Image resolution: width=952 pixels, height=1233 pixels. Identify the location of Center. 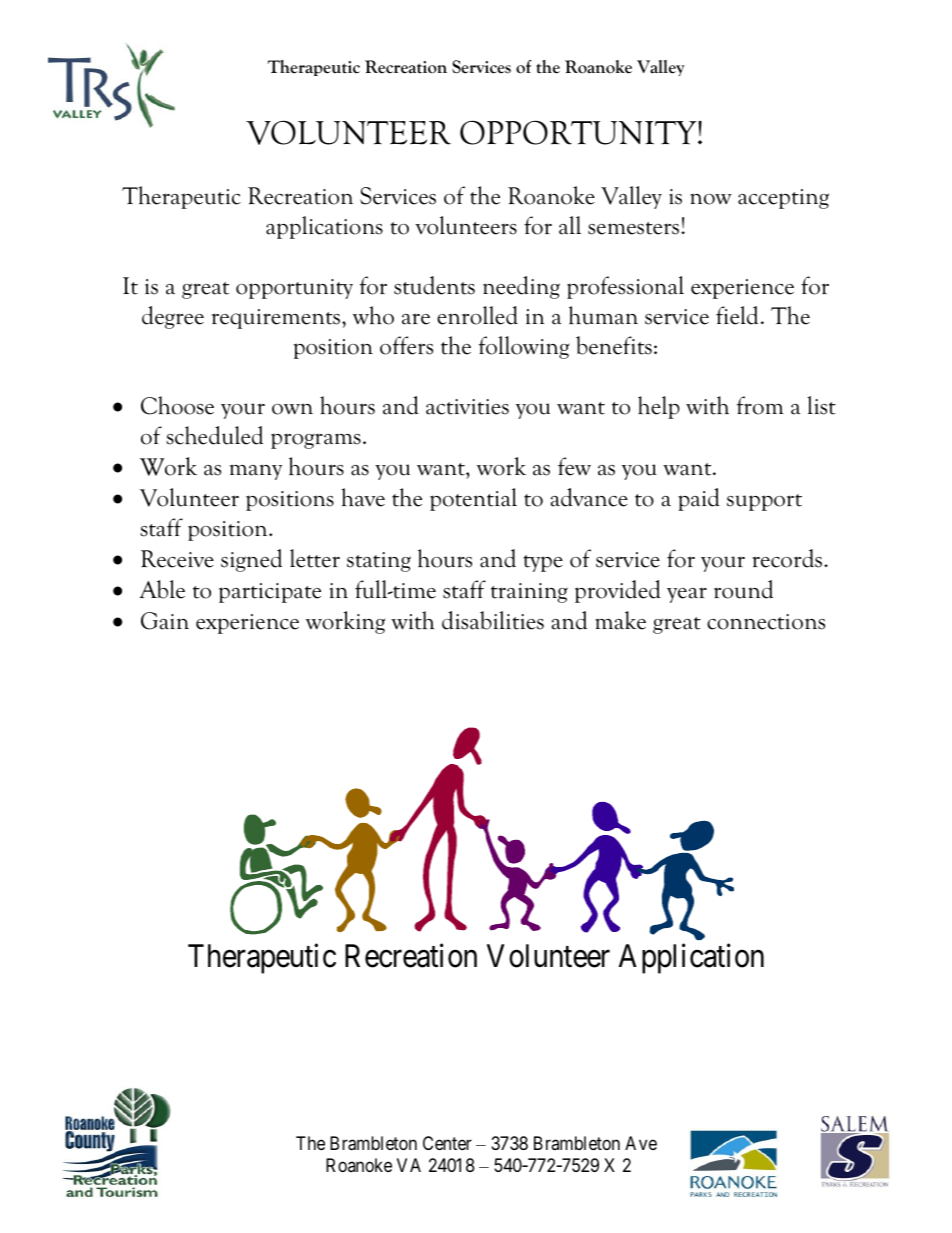
(447, 1143).
